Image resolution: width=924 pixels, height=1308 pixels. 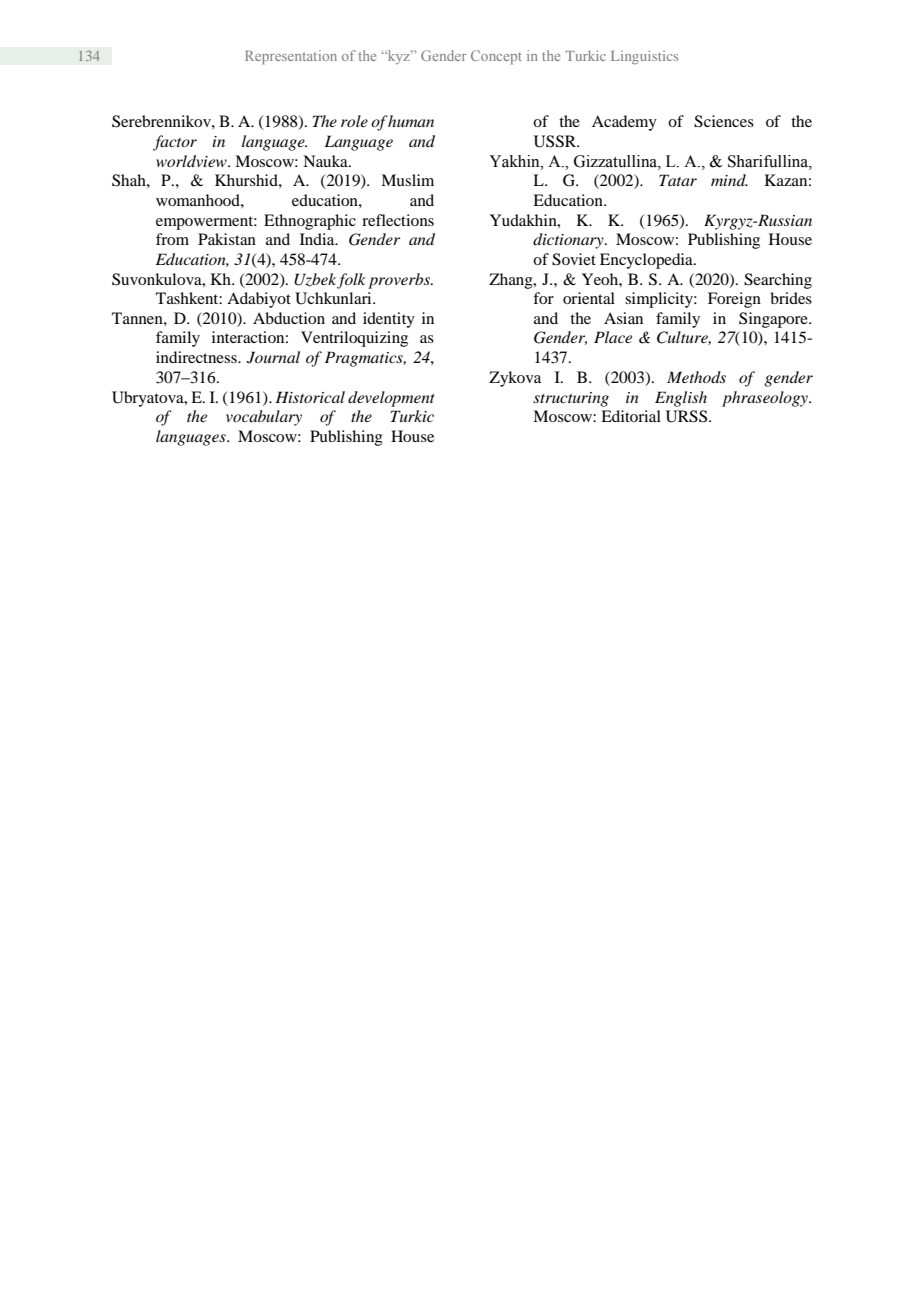 I want to click on vocabulary, so click(x=264, y=418).
